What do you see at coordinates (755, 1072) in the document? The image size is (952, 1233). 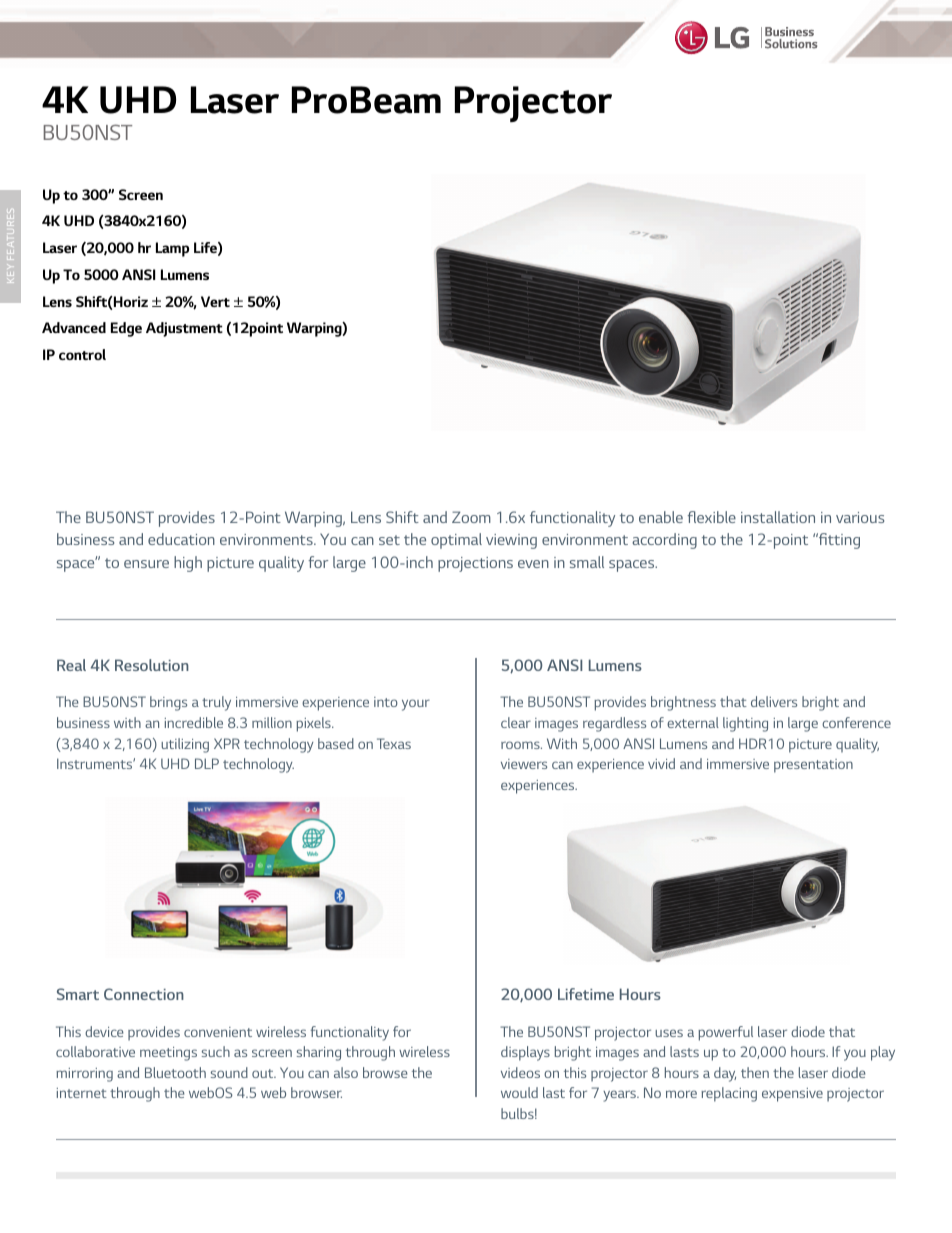 I see `then` at bounding box center [755, 1072].
